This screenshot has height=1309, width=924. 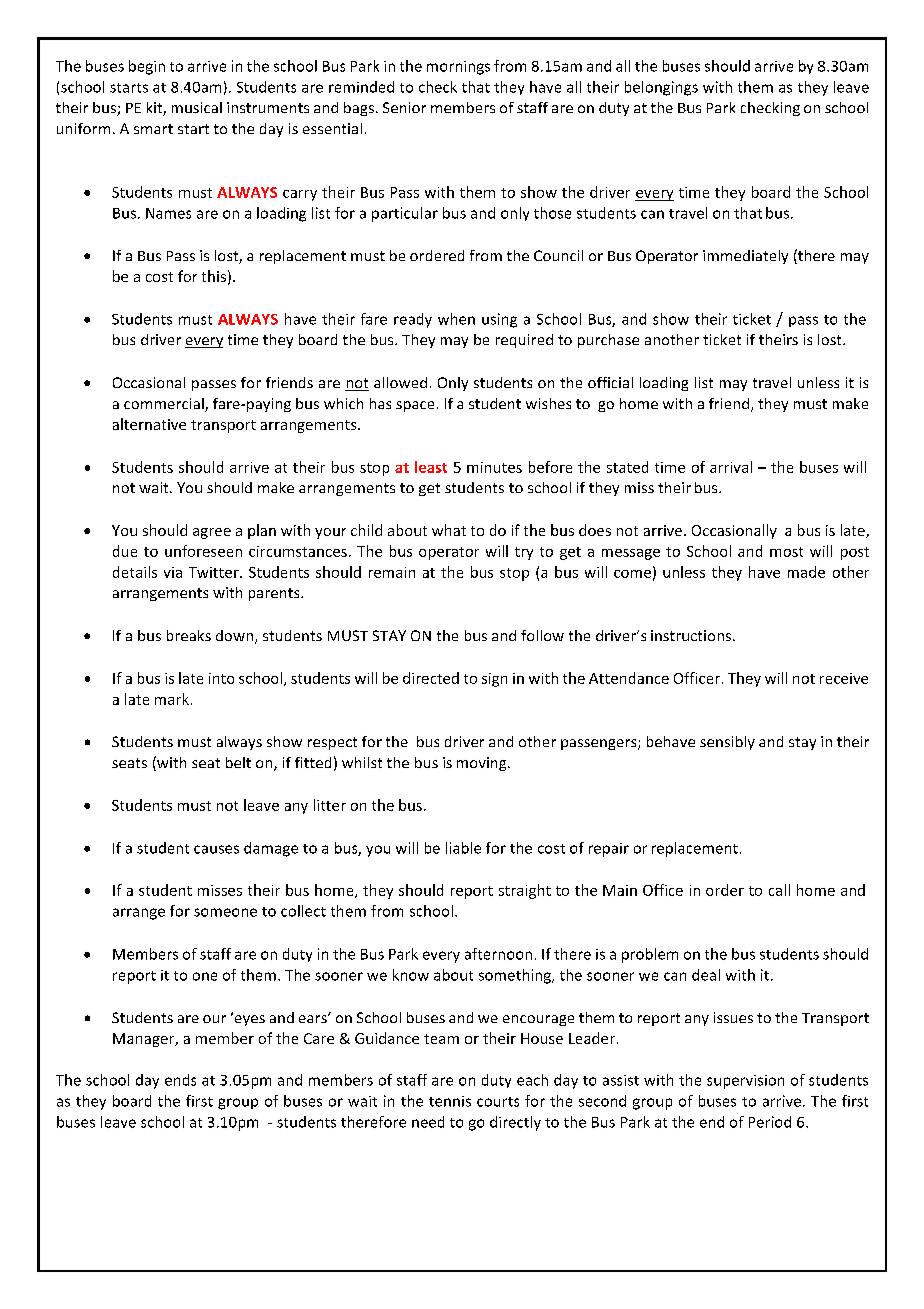 What do you see at coordinates (450, 1101) in the screenshot?
I see `tennis` at bounding box center [450, 1101].
